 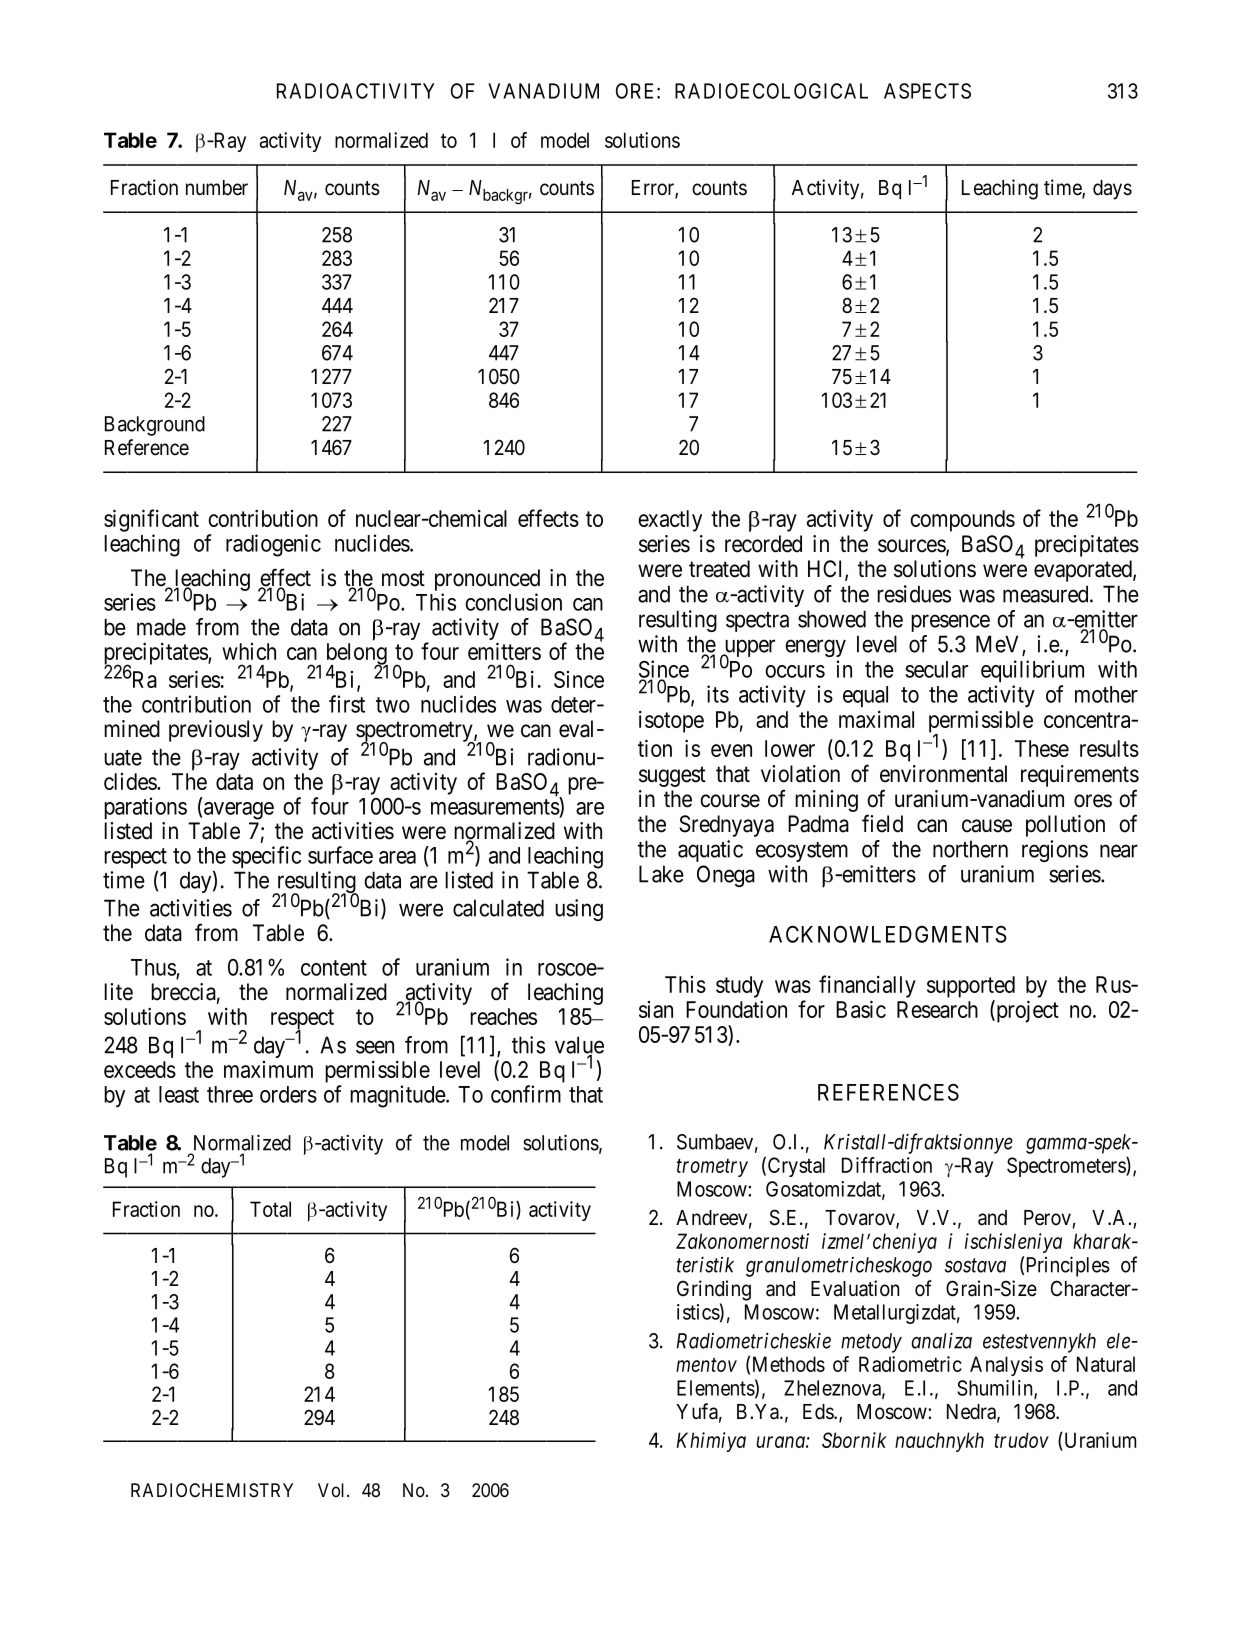 I want to click on Grinding, so click(x=714, y=1290).
